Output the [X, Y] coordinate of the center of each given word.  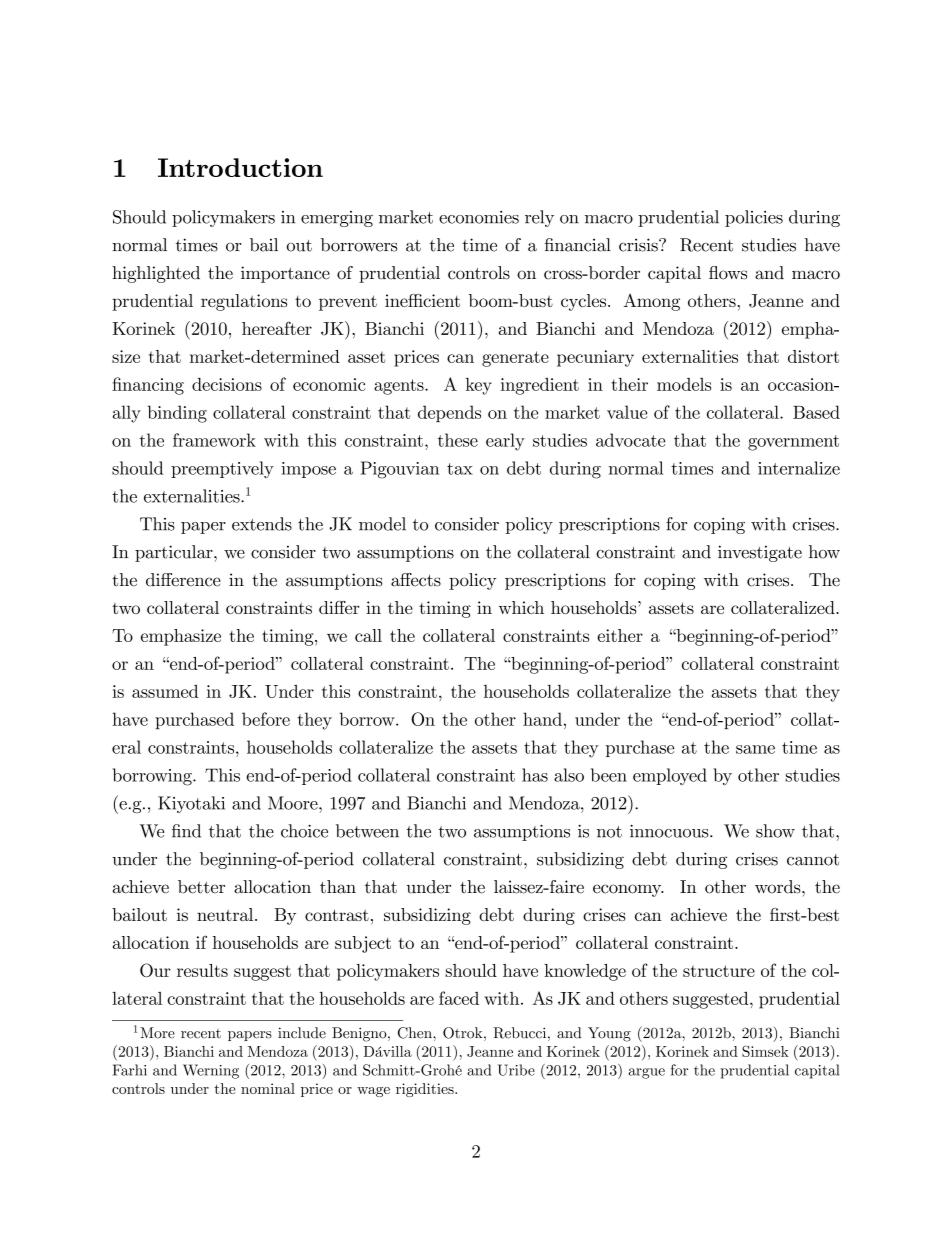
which [521, 607]
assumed [165, 691]
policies [754, 218]
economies [479, 217]
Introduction [240, 167]
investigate [760, 553]
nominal [268, 1088]
